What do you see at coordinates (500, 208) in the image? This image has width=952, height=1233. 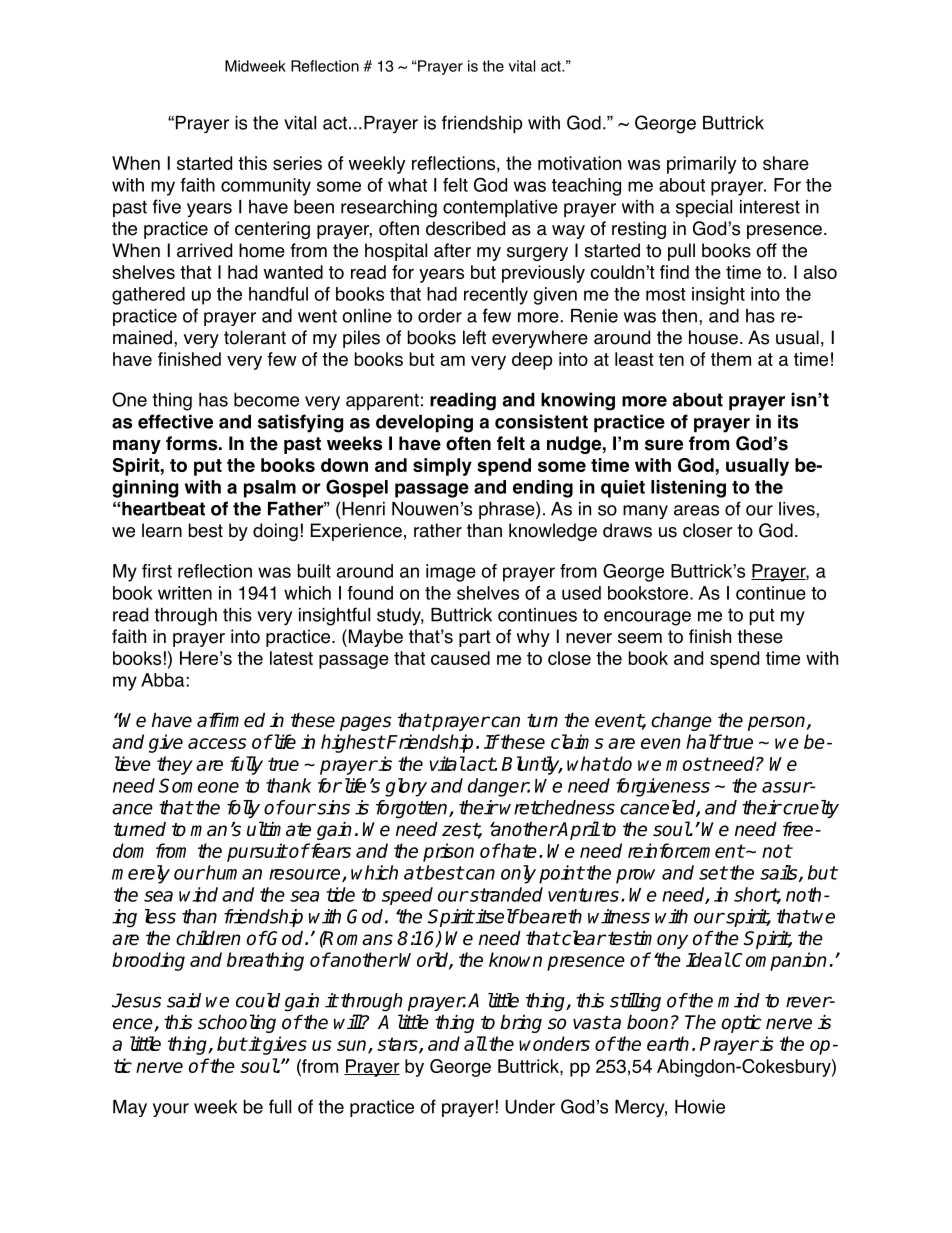 I see `contemplative` at bounding box center [500, 208].
